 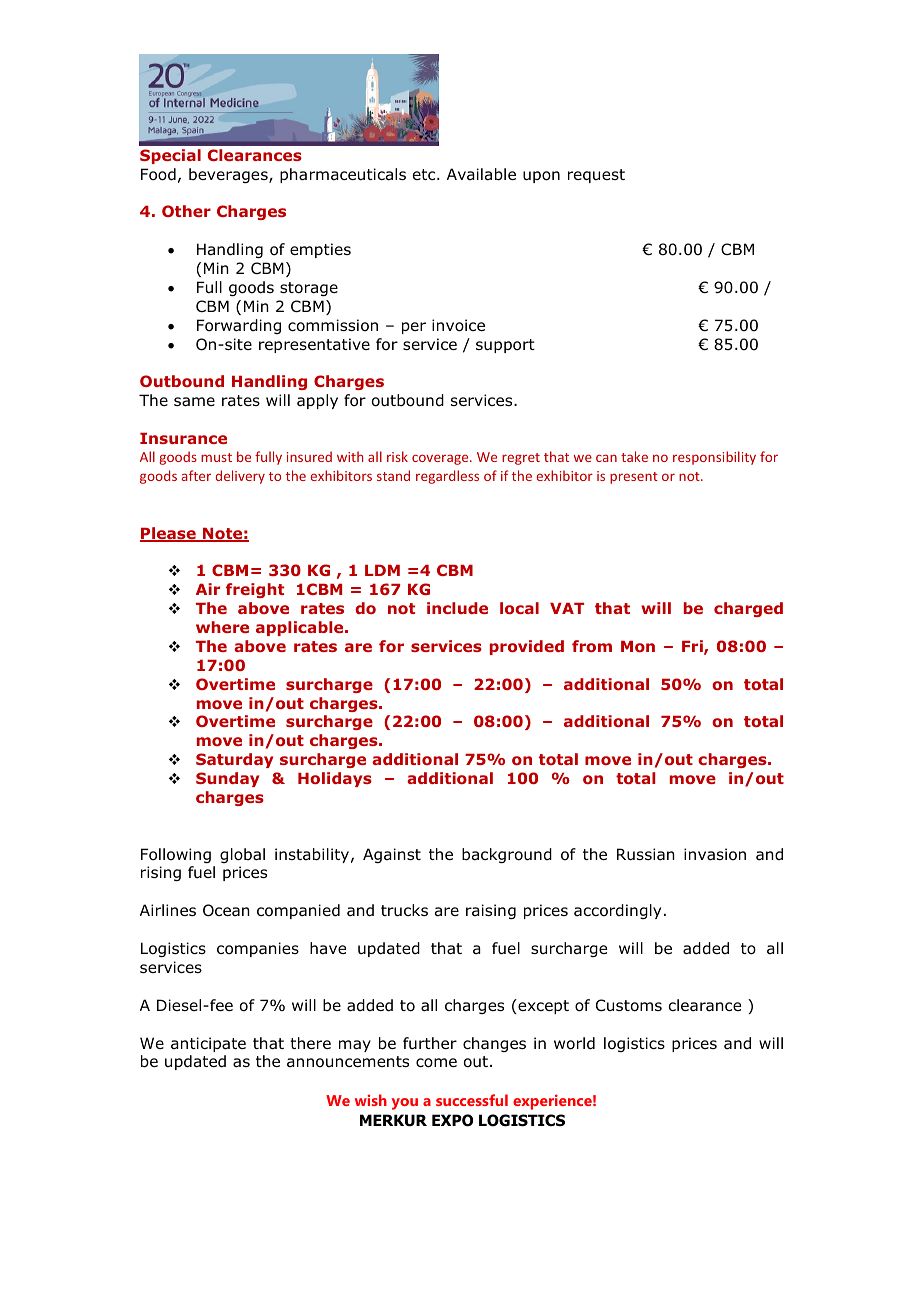 What do you see at coordinates (596, 176) in the screenshot?
I see `request` at bounding box center [596, 176].
